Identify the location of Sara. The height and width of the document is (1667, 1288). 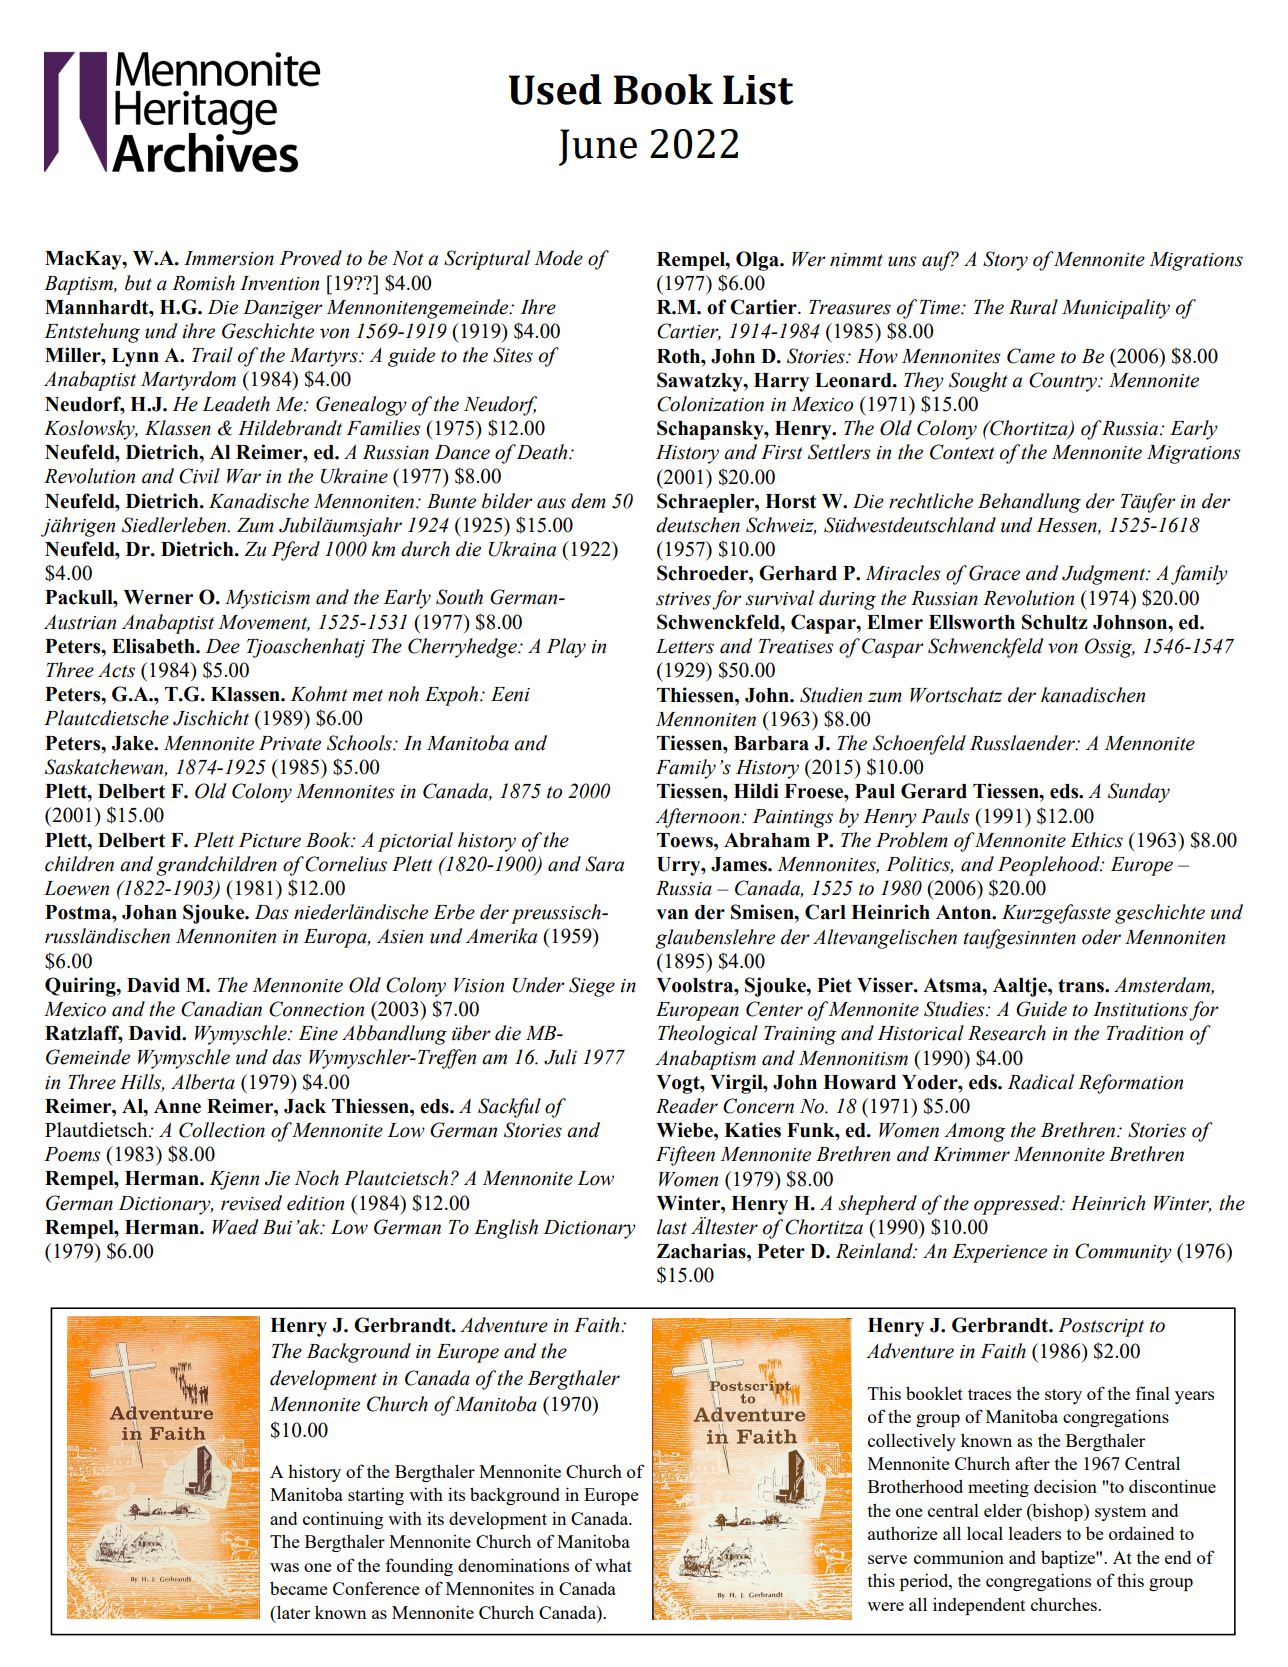
(604, 864).
